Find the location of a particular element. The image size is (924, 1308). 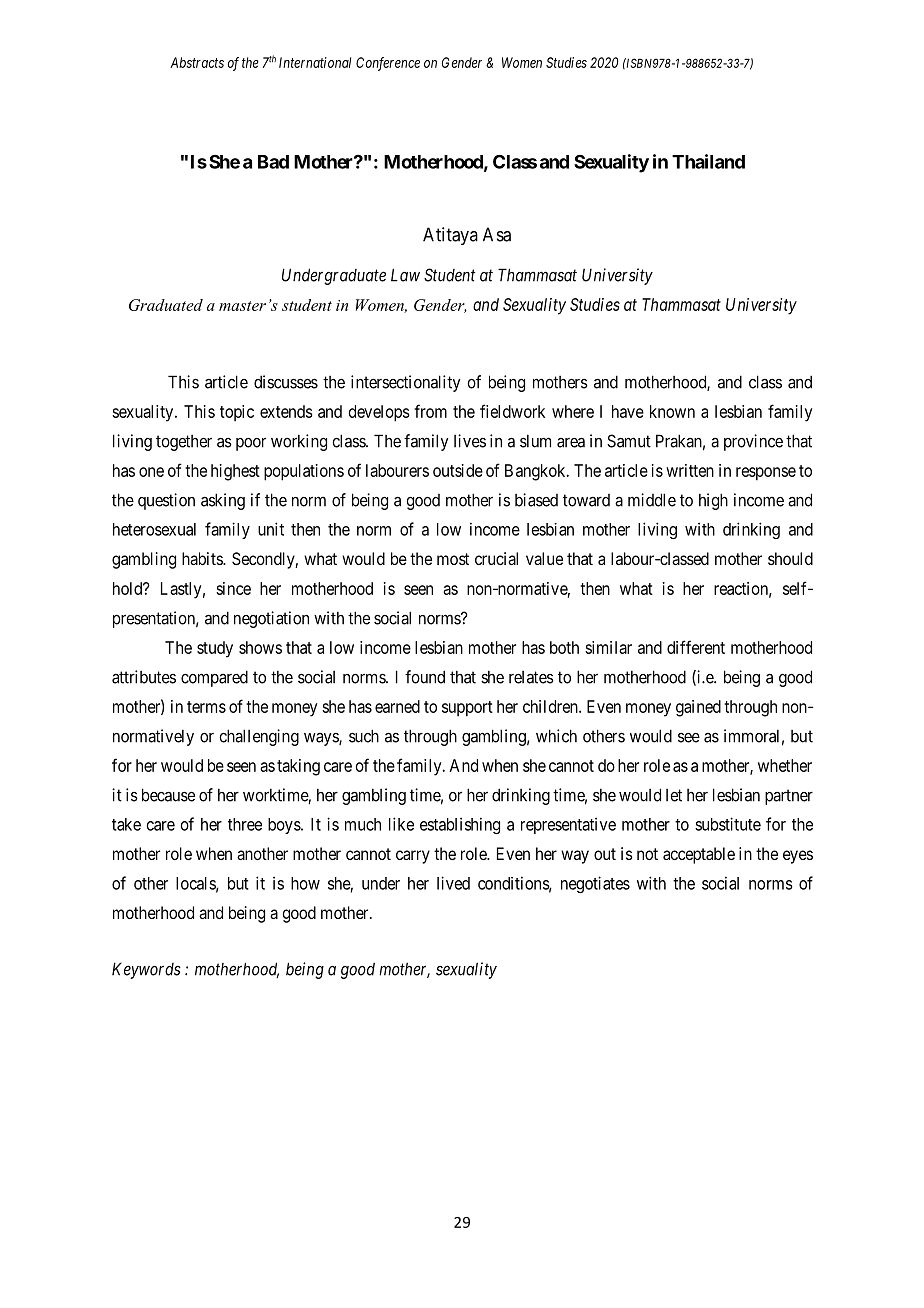

lives is located at coordinates (470, 441).
